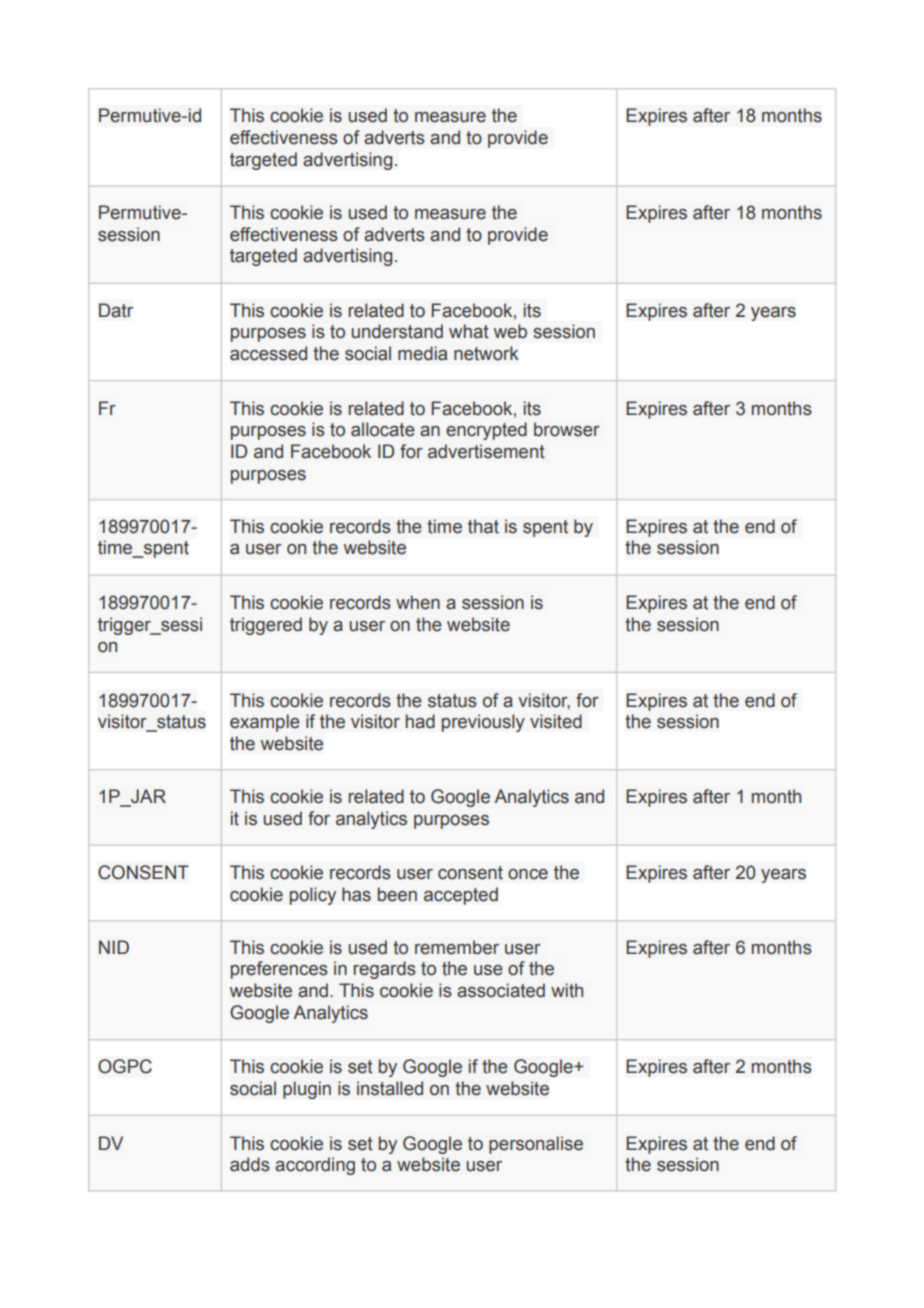 The height and width of the screenshot is (1308, 924). What do you see at coordinates (486, 353) in the screenshot?
I see `network` at bounding box center [486, 353].
